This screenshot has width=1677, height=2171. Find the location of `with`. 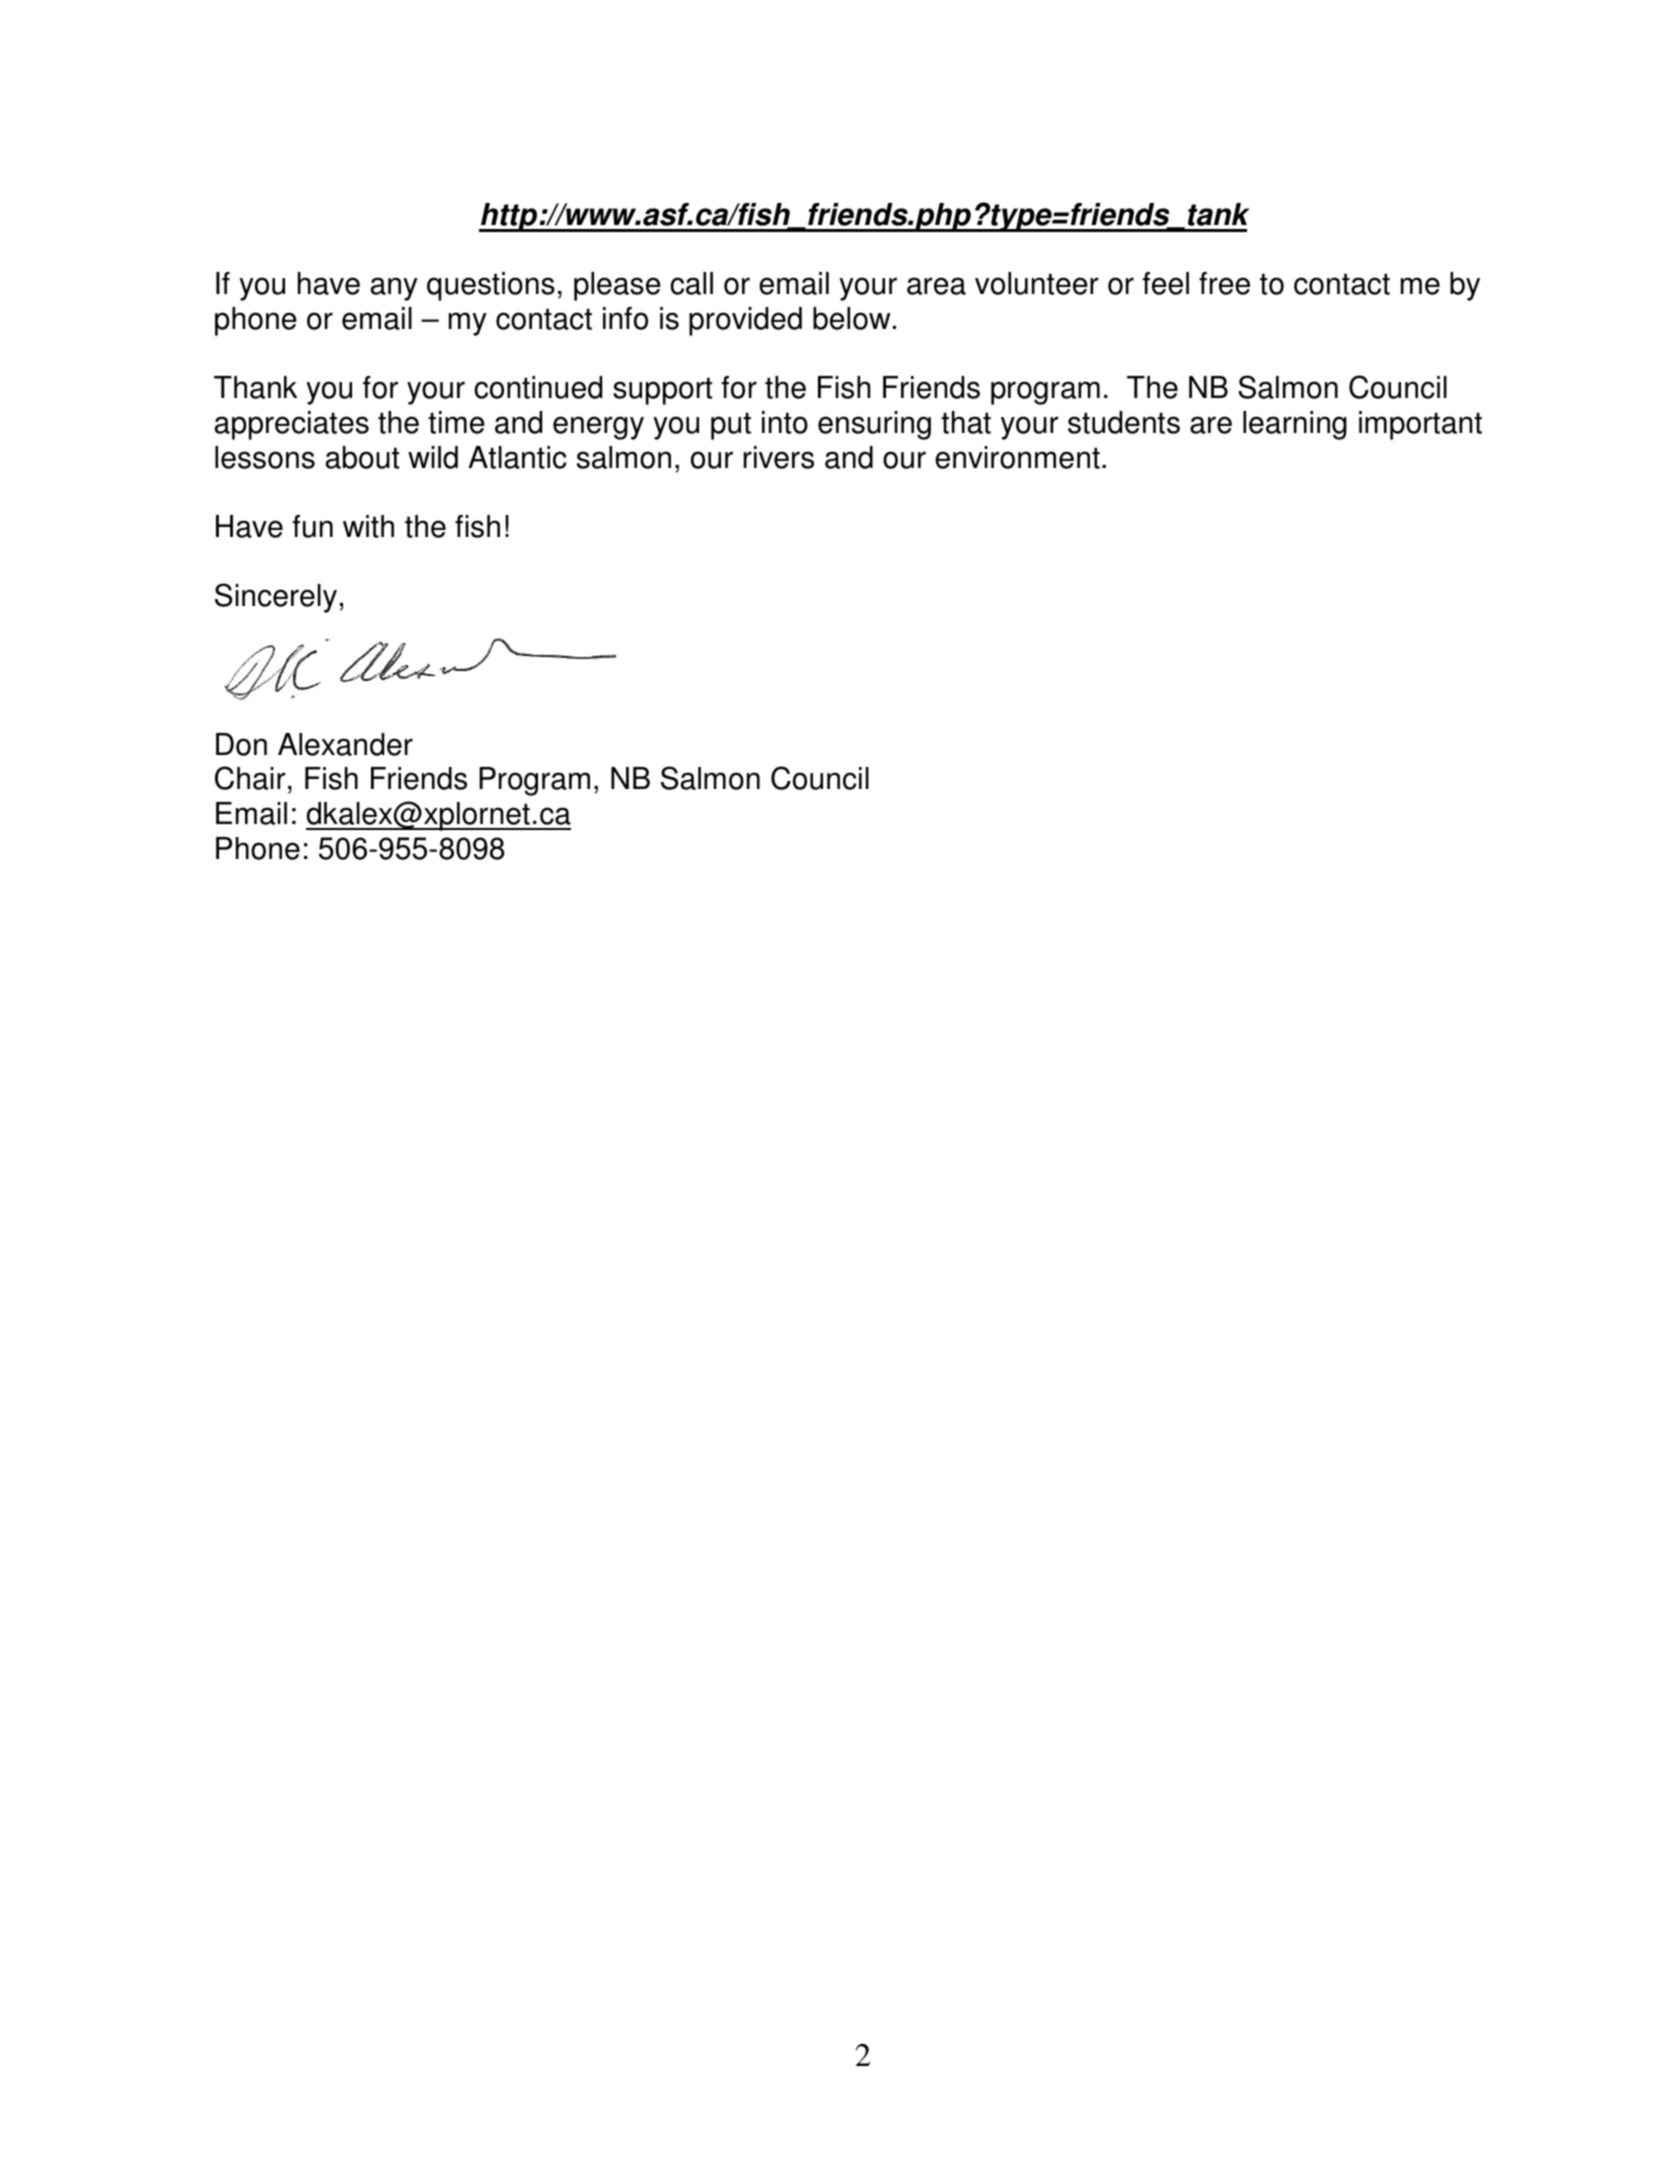

with is located at coordinates (368, 526).
